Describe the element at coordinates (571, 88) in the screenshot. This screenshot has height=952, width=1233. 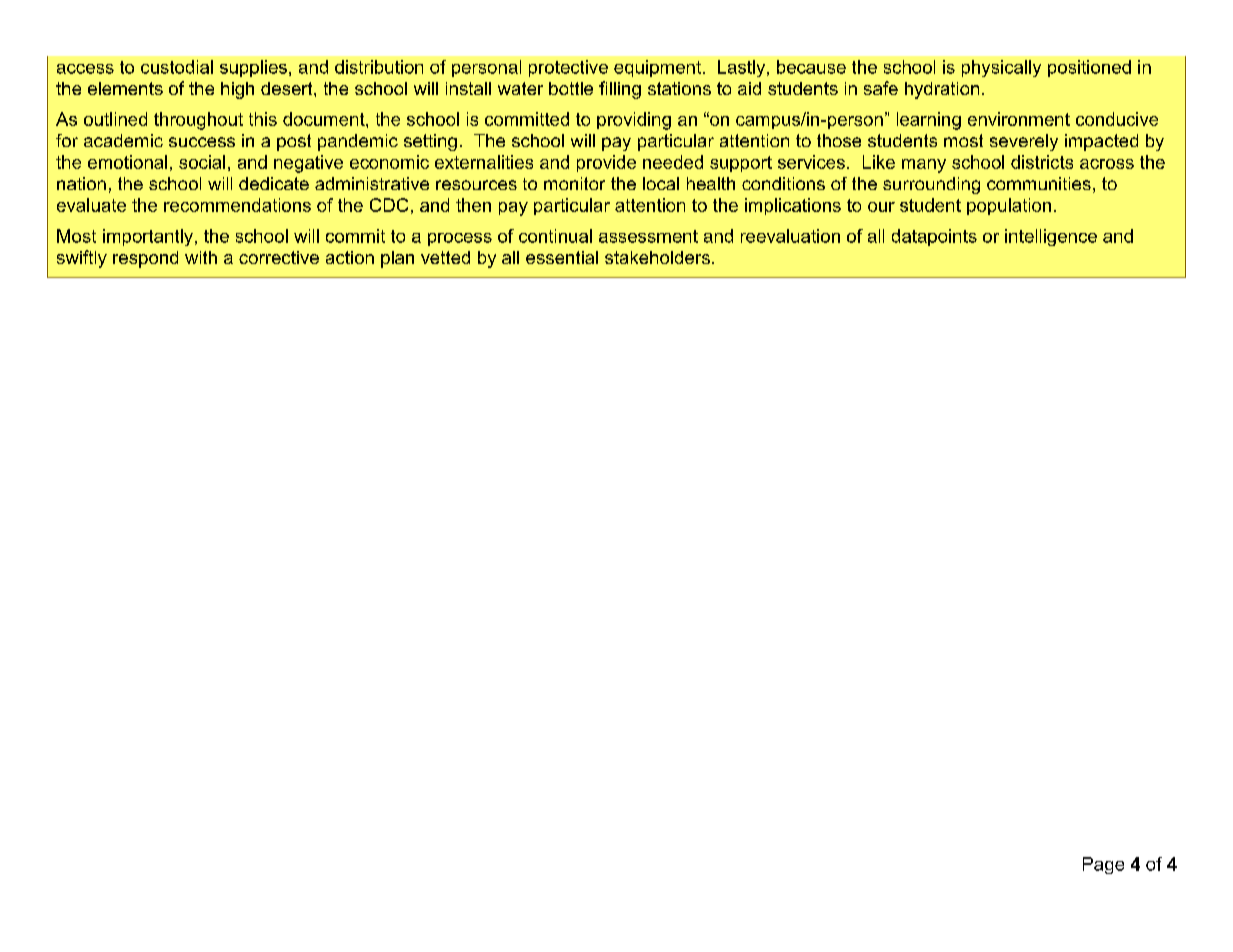
I see `bottle` at that location.
